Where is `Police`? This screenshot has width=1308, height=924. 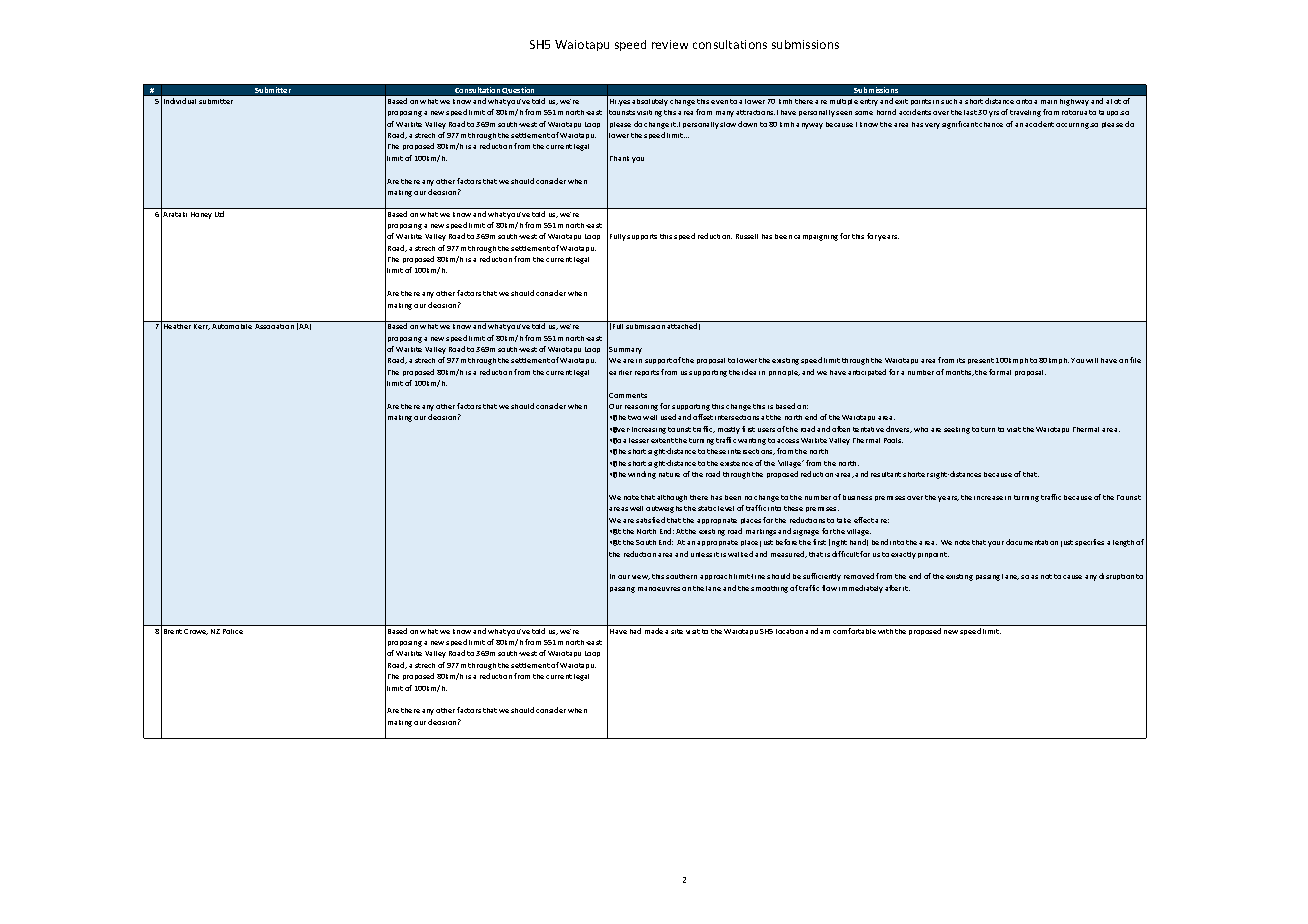 Police is located at coordinates (233, 631).
